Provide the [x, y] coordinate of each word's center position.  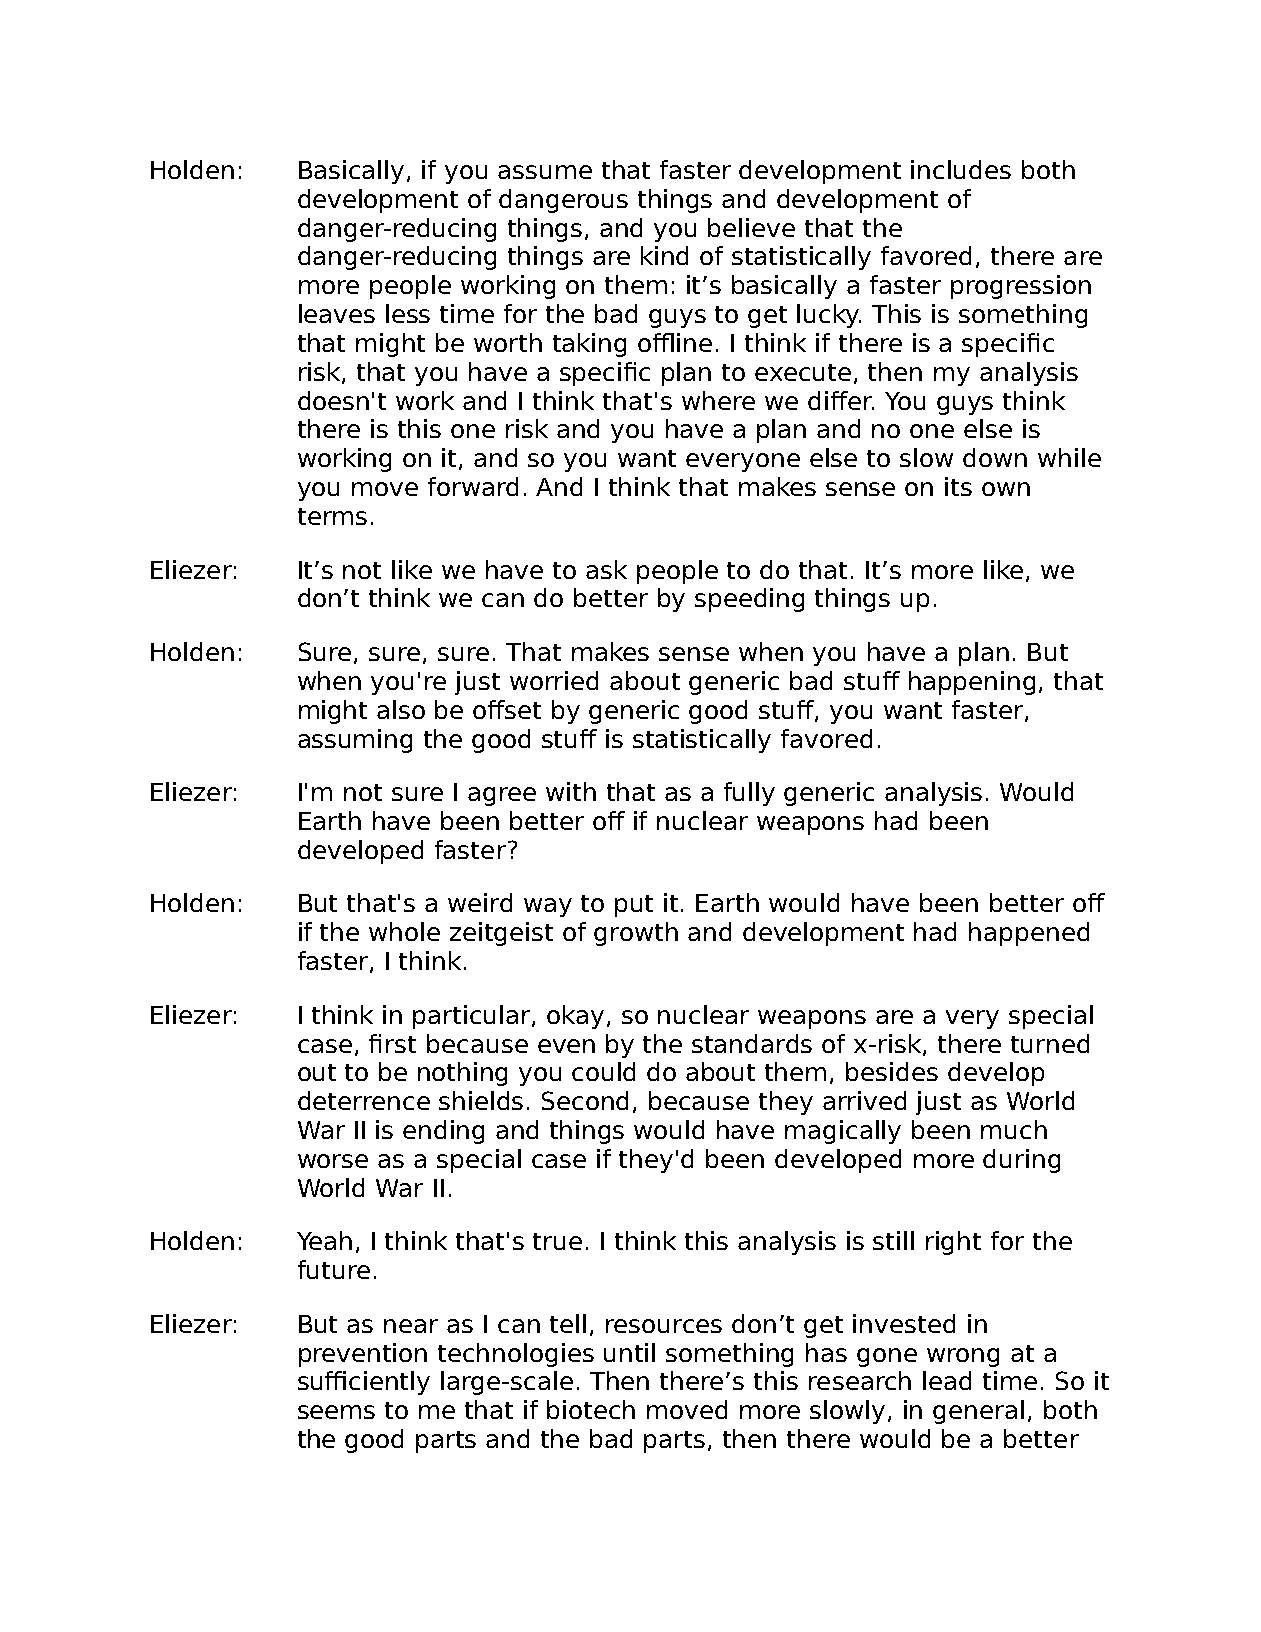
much [1014, 1129]
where [718, 400]
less [408, 313]
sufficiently [364, 1383]
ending [443, 1132]
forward [473, 486]
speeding [749, 600]
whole [404, 931]
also [401, 709]
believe [751, 227]
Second [585, 1100]
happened [1029, 934]
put [634, 906]
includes [961, 169]
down [995, 457]
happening [972, 683]
